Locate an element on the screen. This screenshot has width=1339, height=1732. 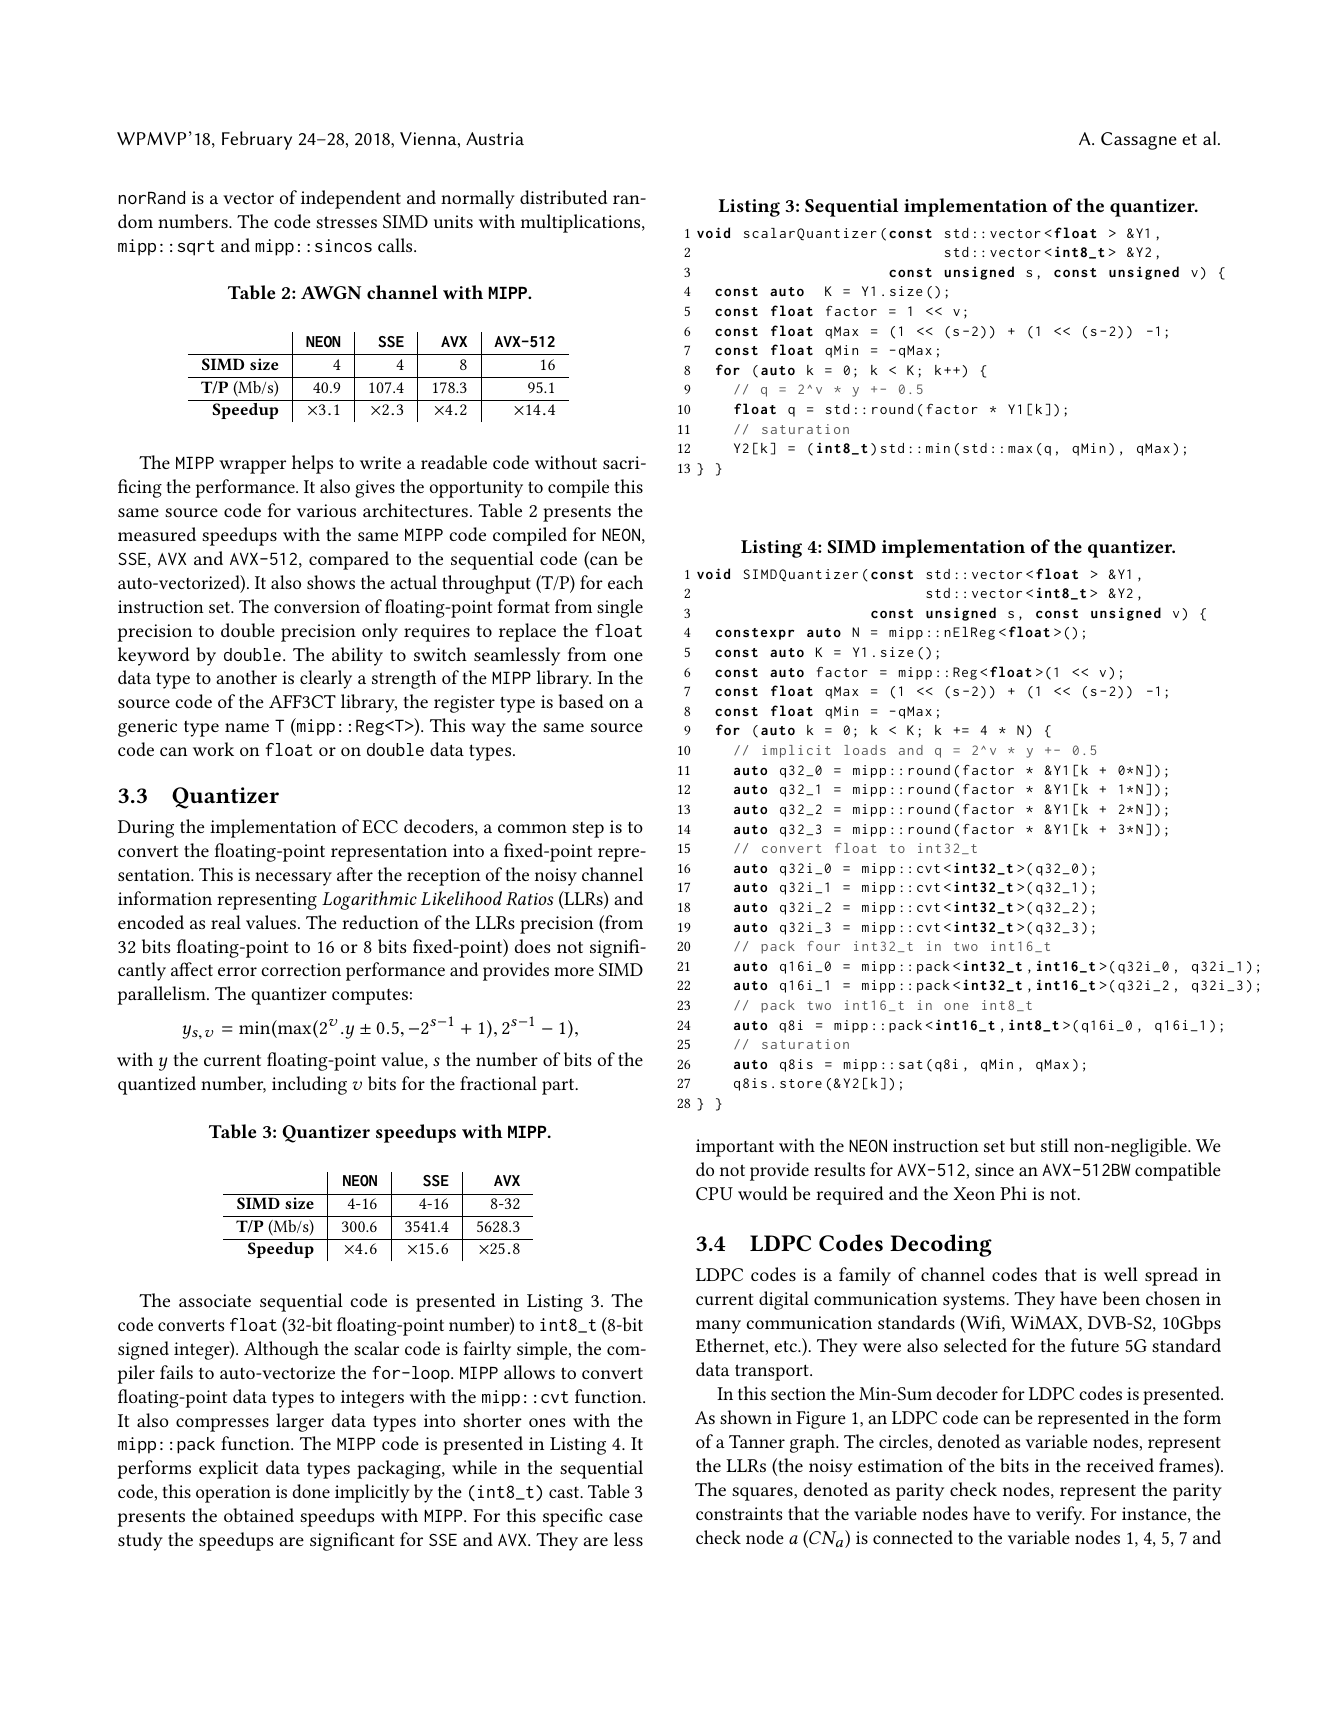
still is located at coordinates (1055, 1145).
